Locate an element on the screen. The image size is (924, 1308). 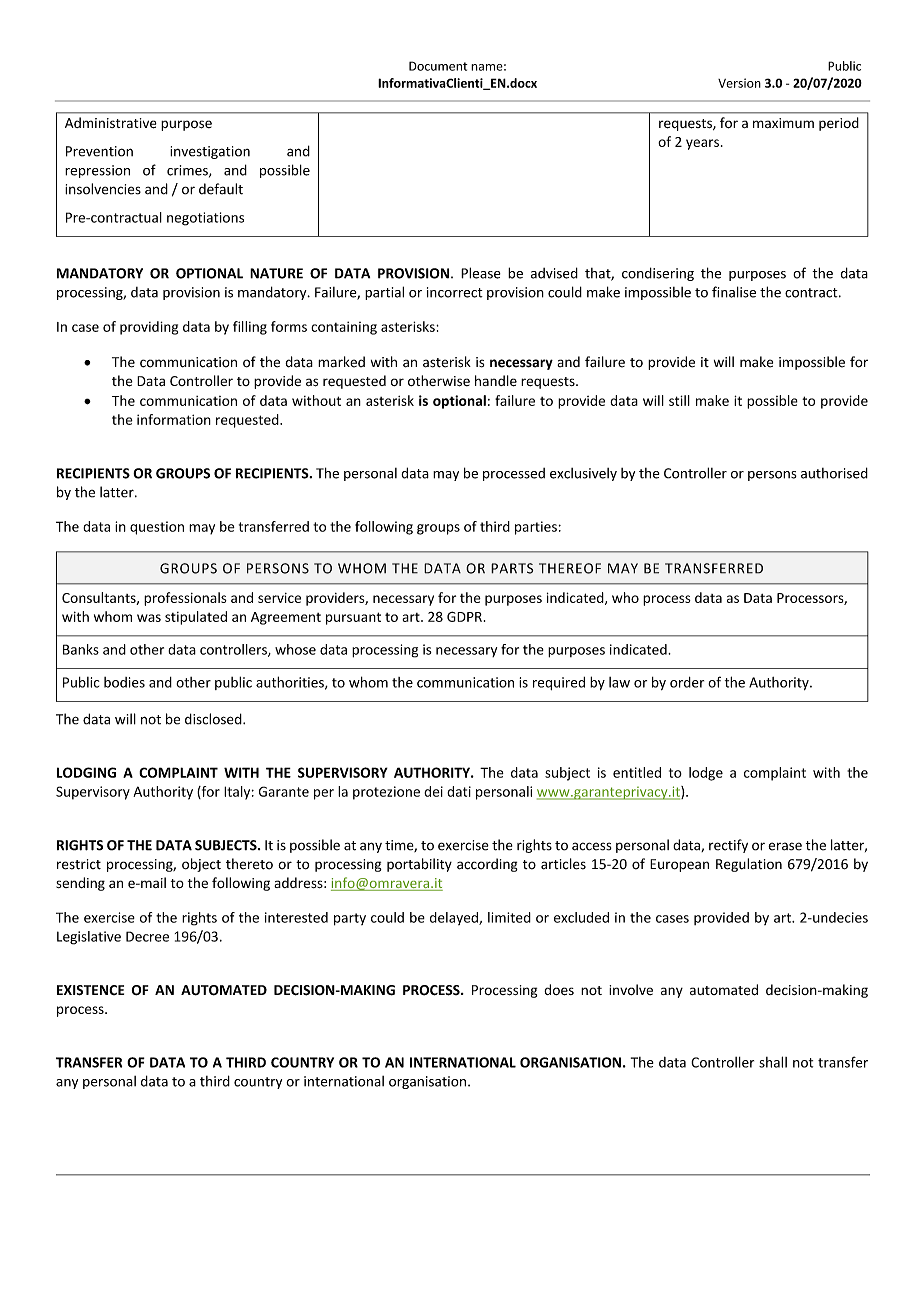
Document is located at coordinates (438, 66).
